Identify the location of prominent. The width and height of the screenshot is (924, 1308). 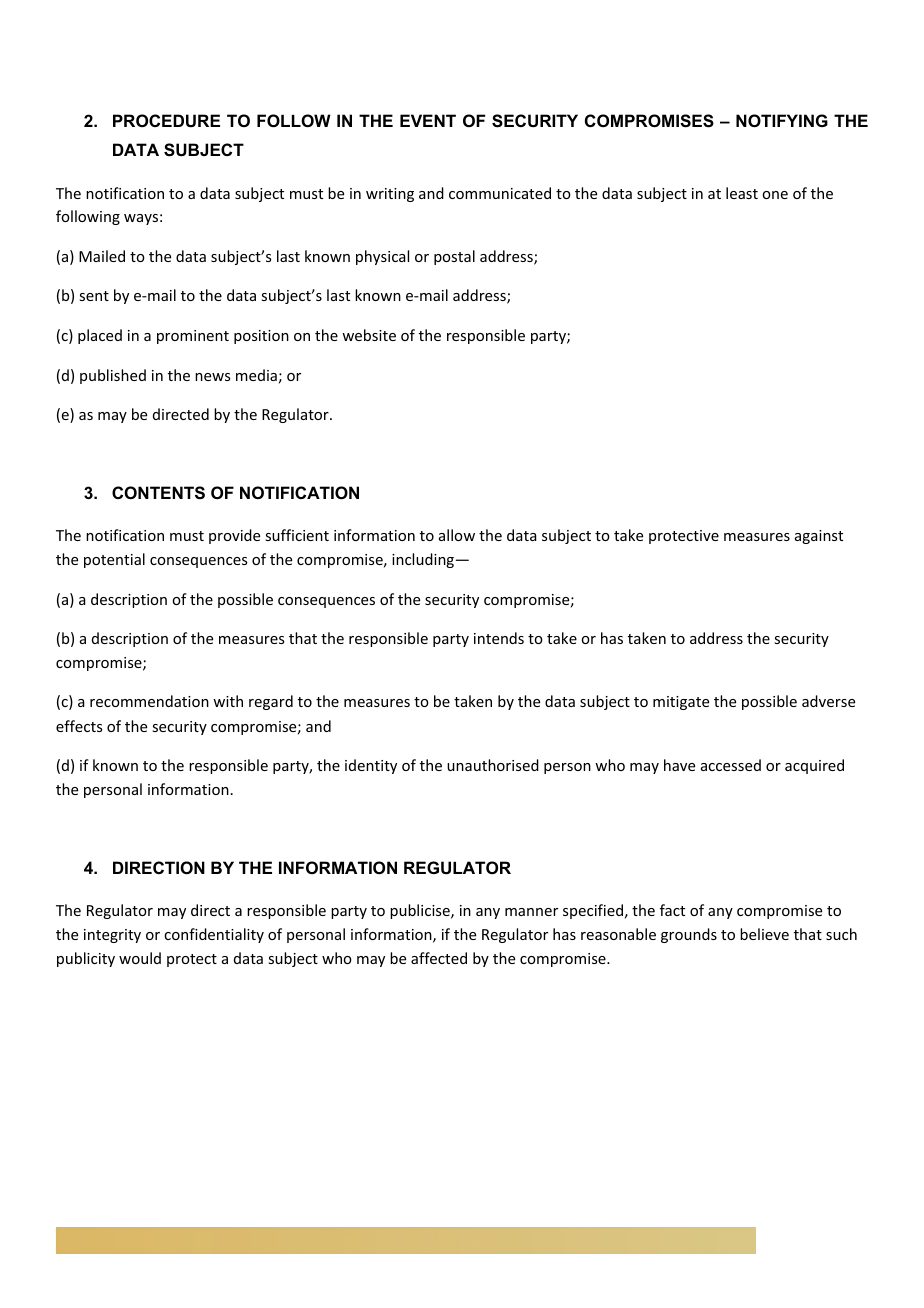
(193, 337).
